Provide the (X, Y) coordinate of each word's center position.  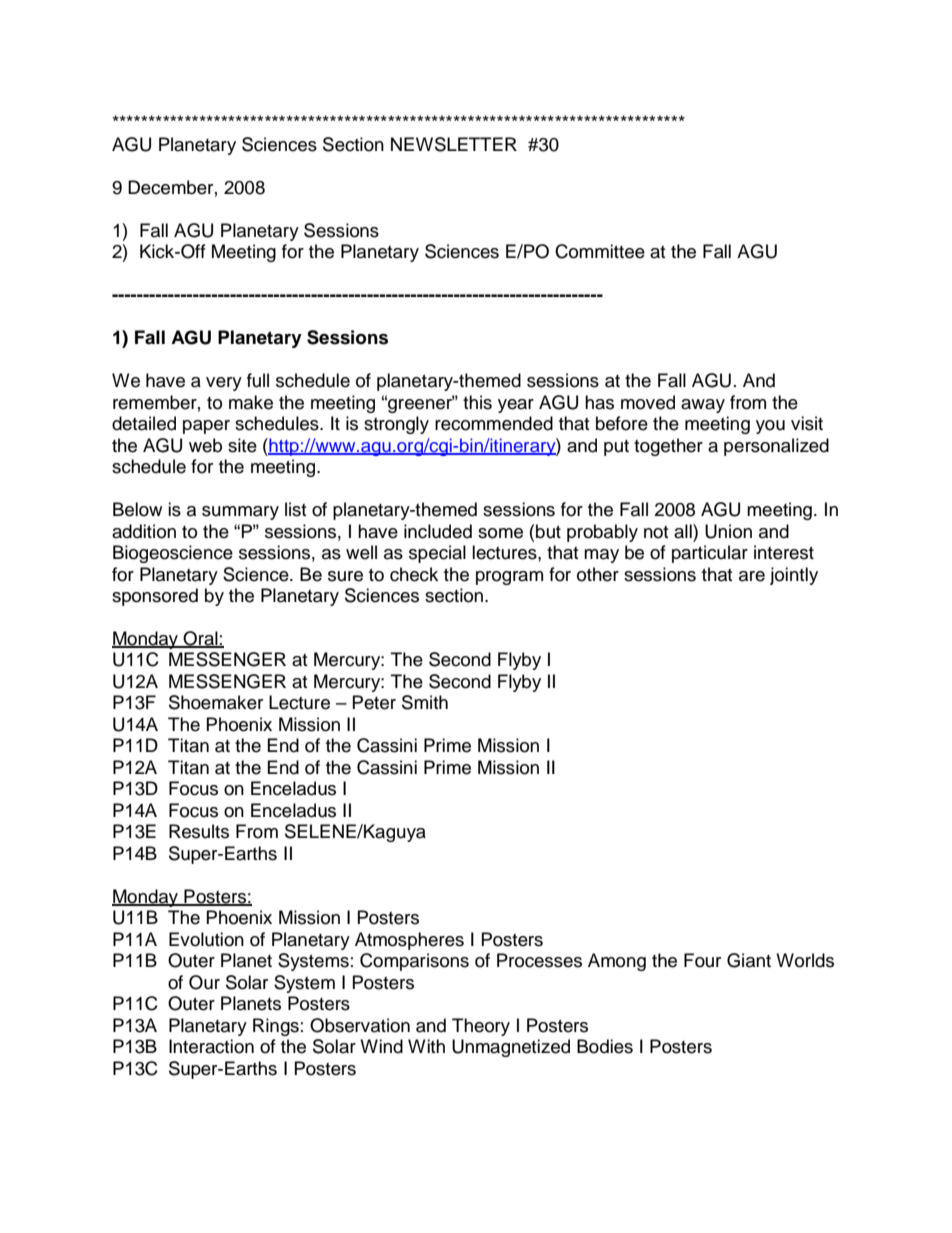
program (509, 578)
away (703, 406)
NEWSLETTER (454, 144)
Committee (600, 251)
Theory (481, 1027)
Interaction (211, 1046)
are (752, 576)
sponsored (155, 597)
